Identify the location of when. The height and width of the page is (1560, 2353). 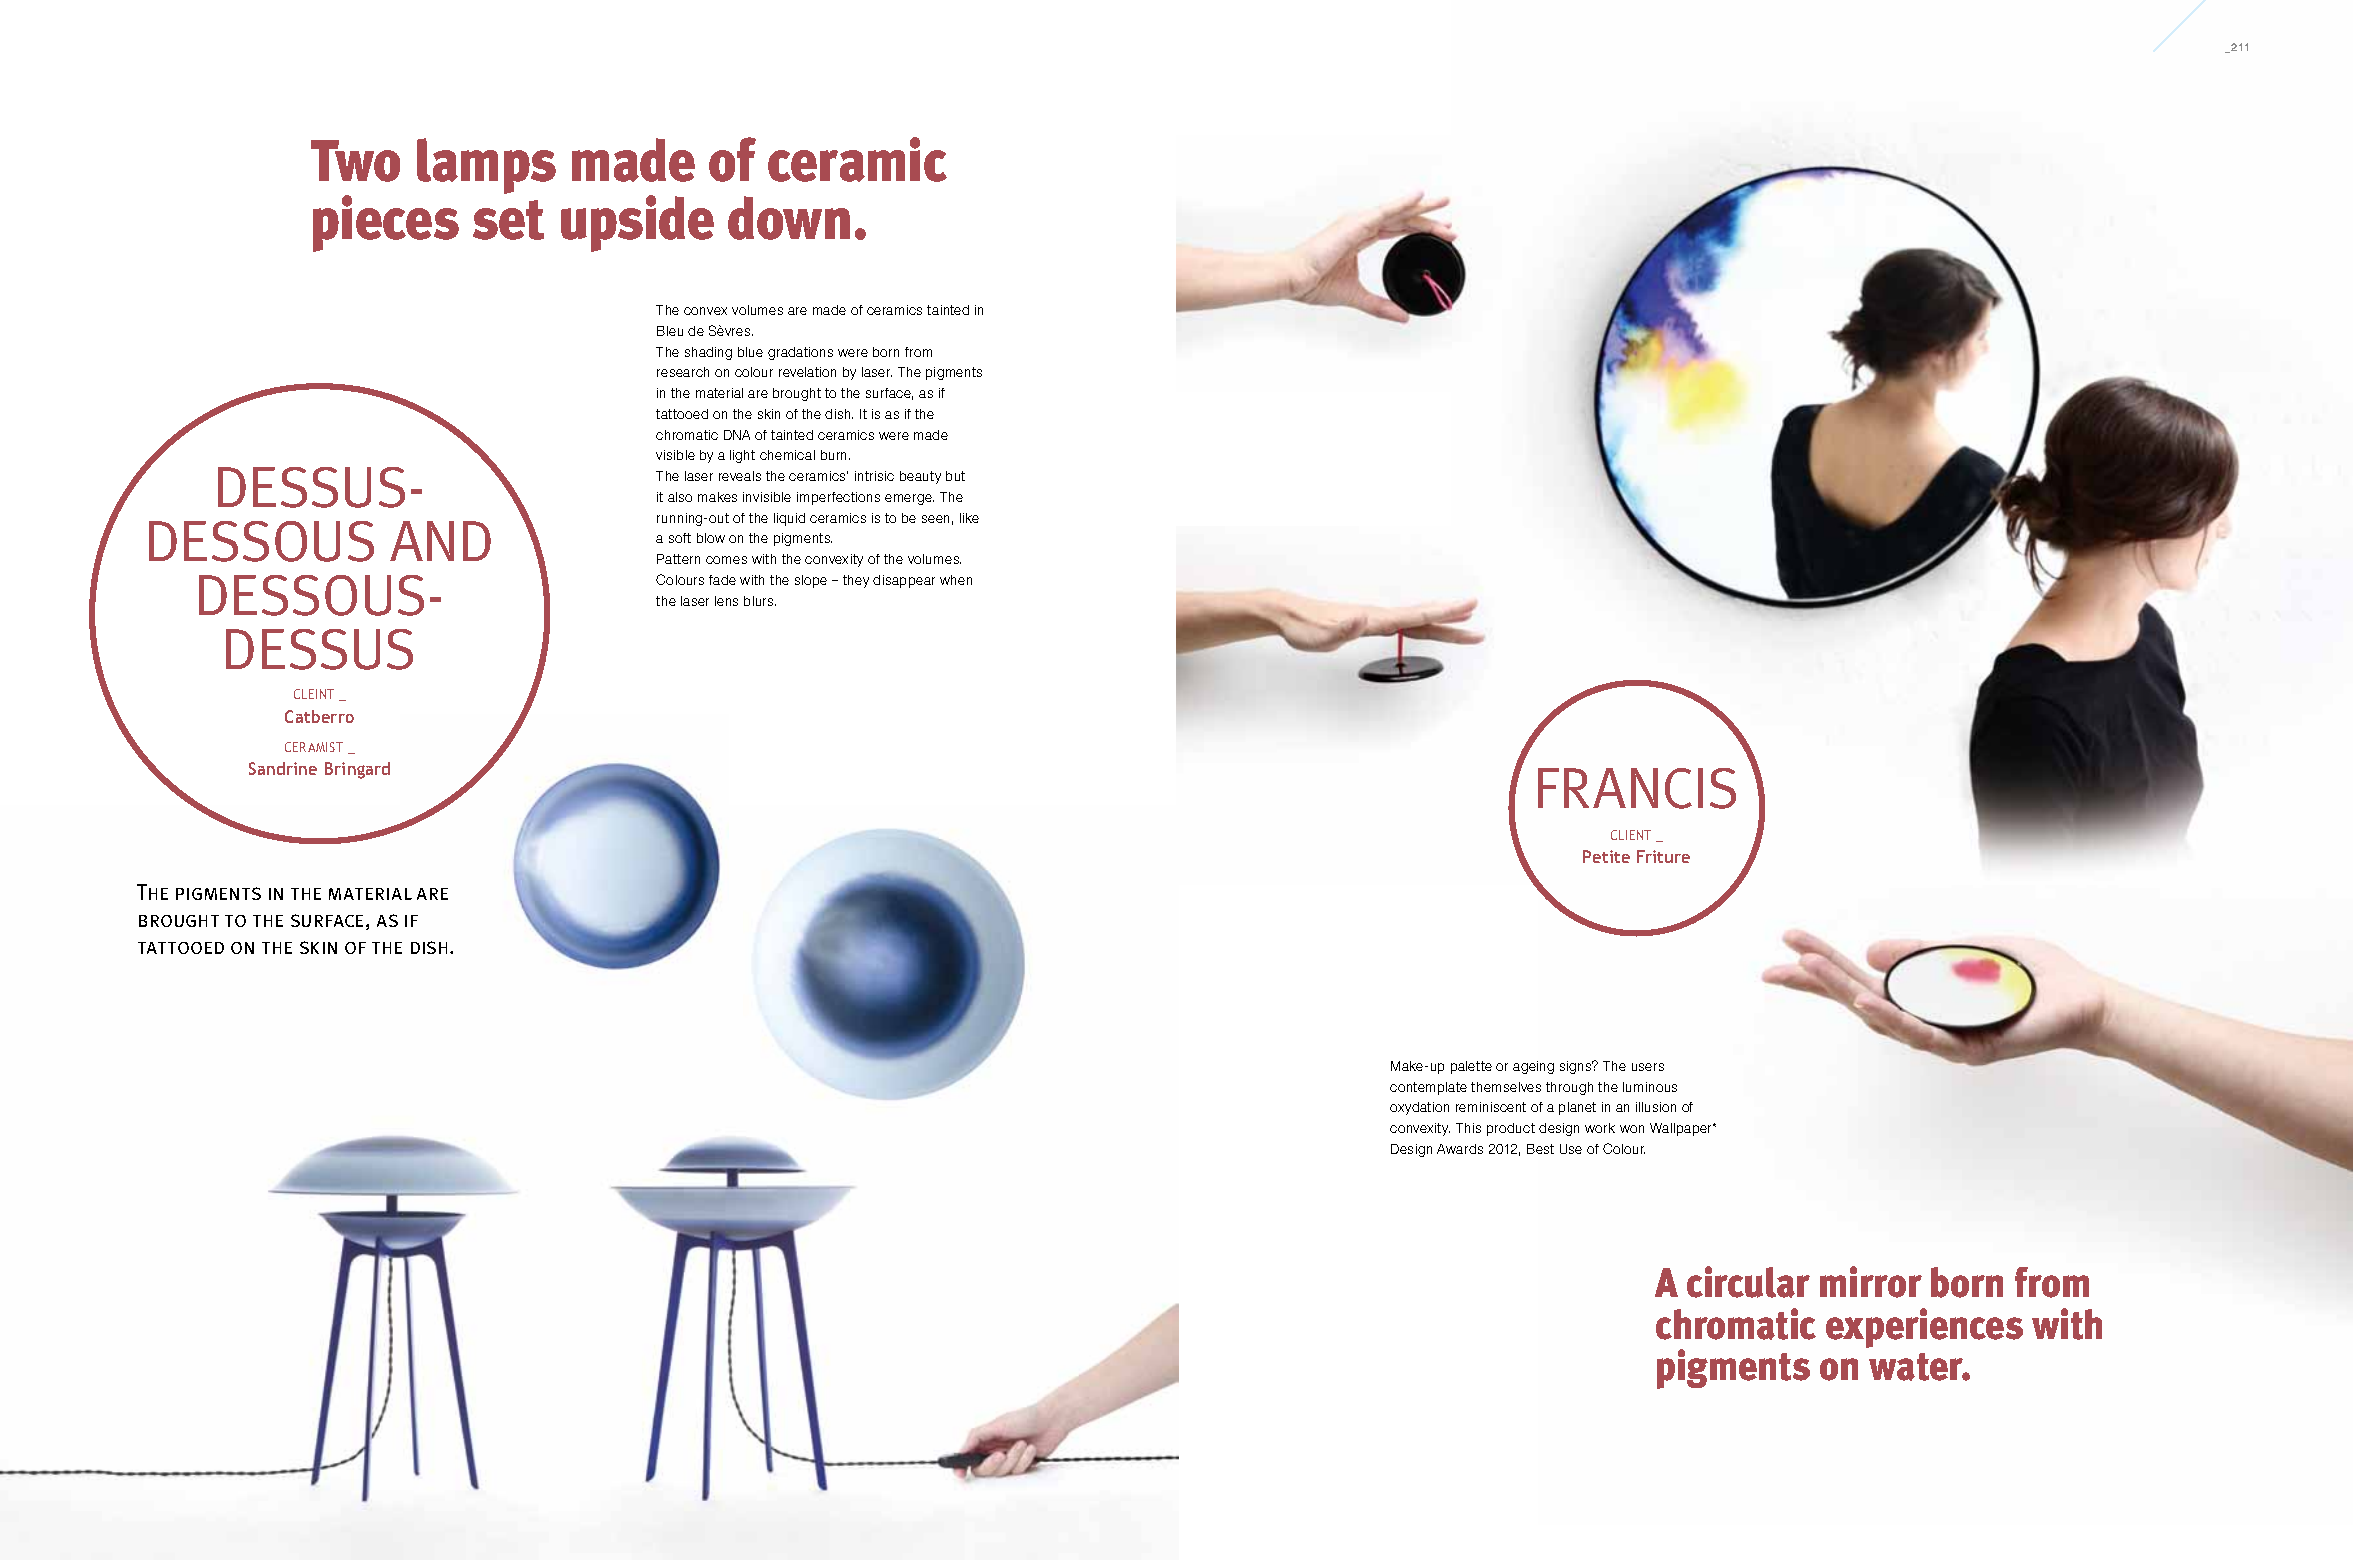
(956, 580).
